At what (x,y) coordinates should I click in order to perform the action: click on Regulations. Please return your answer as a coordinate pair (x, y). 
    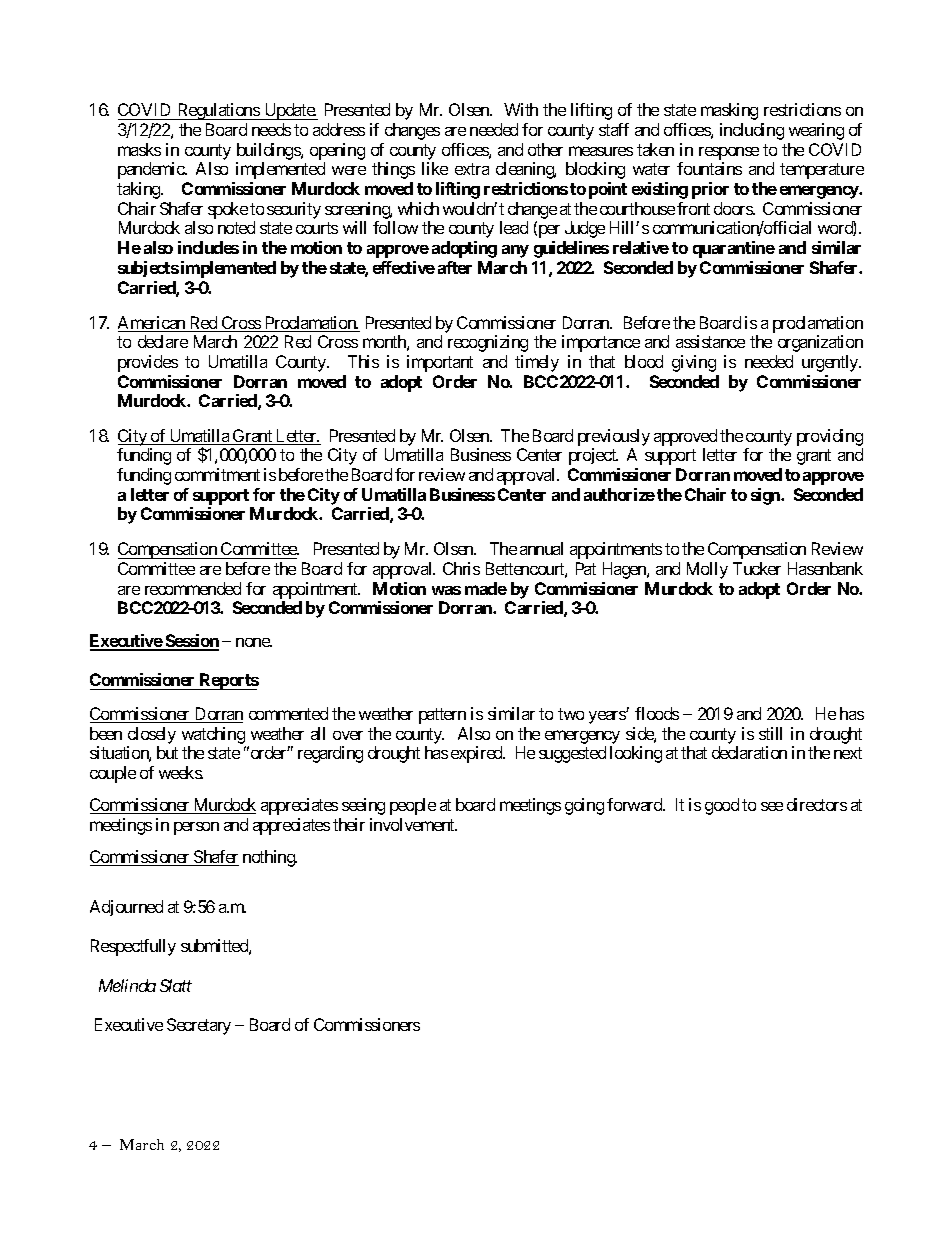
    Looking at the image, I should click on (218, 111).
